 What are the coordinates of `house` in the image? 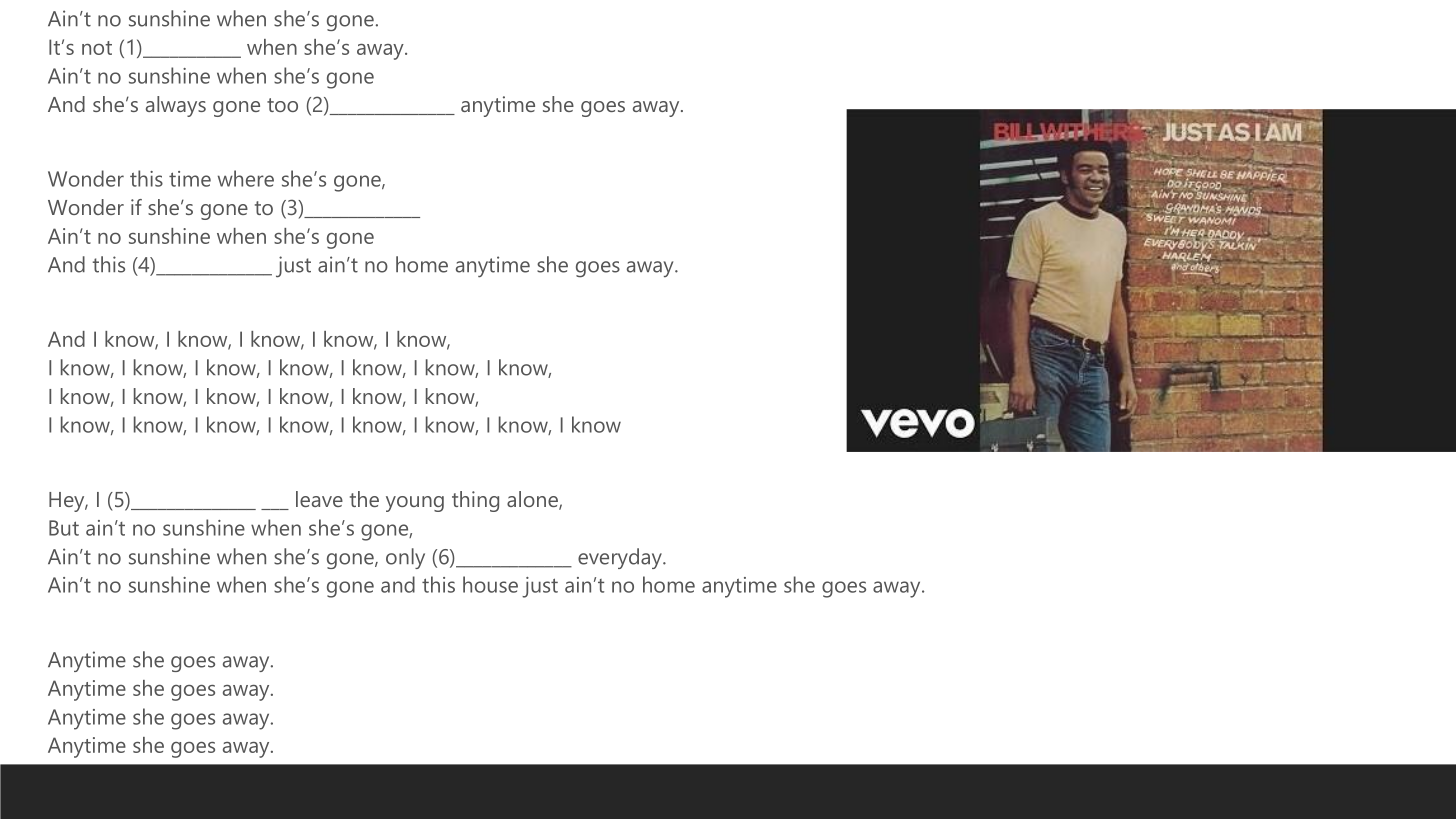 It's located at (490, 584).
